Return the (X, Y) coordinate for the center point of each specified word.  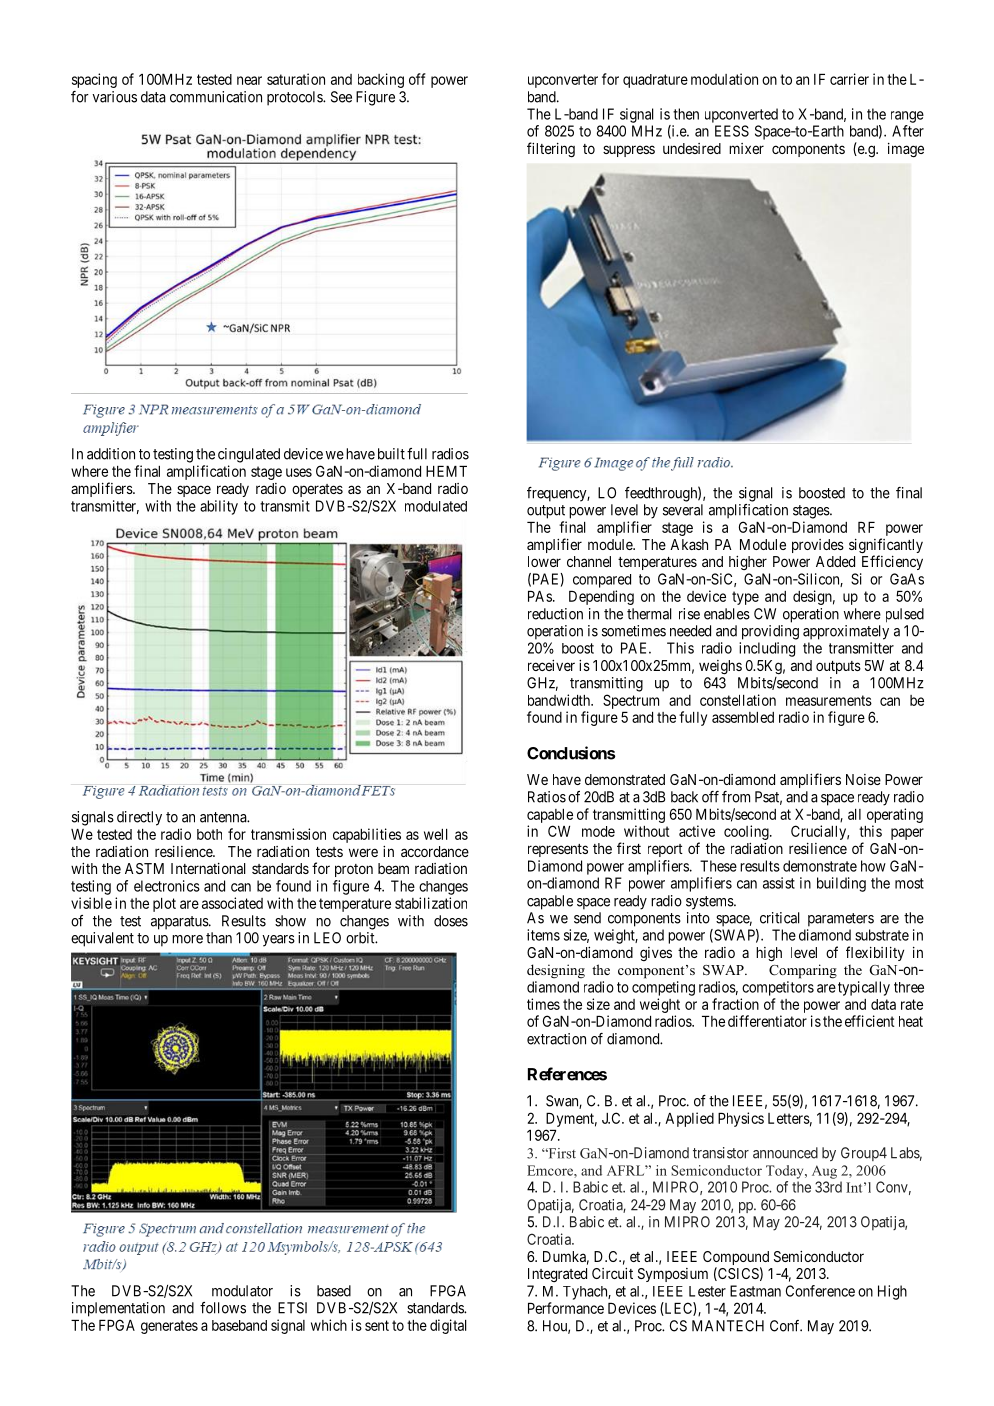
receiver (551, 665)
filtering (551, 150)
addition (111, 454)
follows (223, 1308)
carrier (849, 79)
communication (216, 97)
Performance (566, 1308)
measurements (829, 700)
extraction (556, 1039)
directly (139, 818)
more (187, 939)
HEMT (446, 471)
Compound (736, 1259)
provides (818, 546)
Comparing (803, 971)
